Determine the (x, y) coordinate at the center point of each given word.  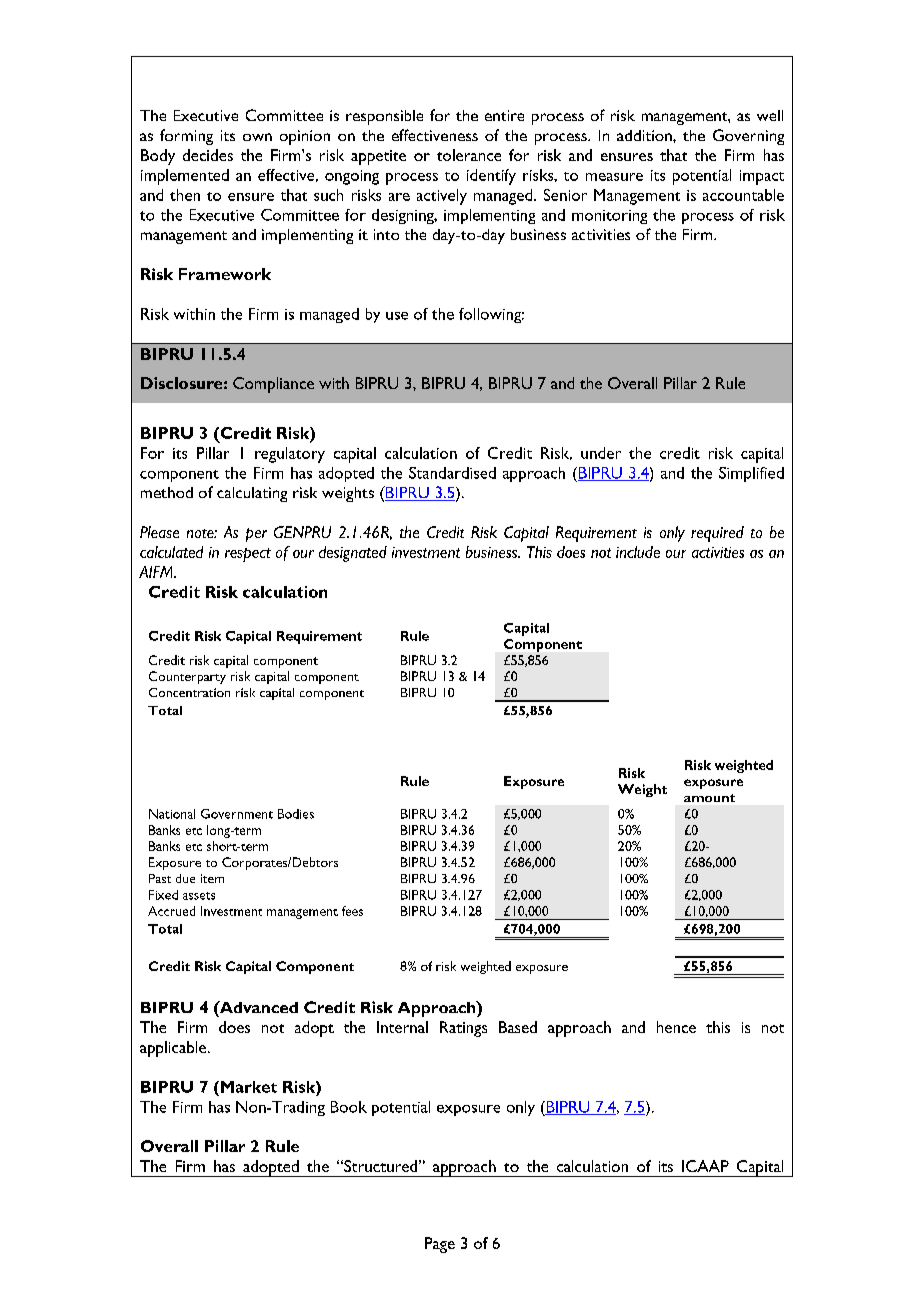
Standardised (452, 473)
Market (249, 1087)
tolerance (469, 155)
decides (208, 155)
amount (709, 798)
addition (645, 135)
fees (352, 911)
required (717, 534)
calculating (252, 494)
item (212, 878)
